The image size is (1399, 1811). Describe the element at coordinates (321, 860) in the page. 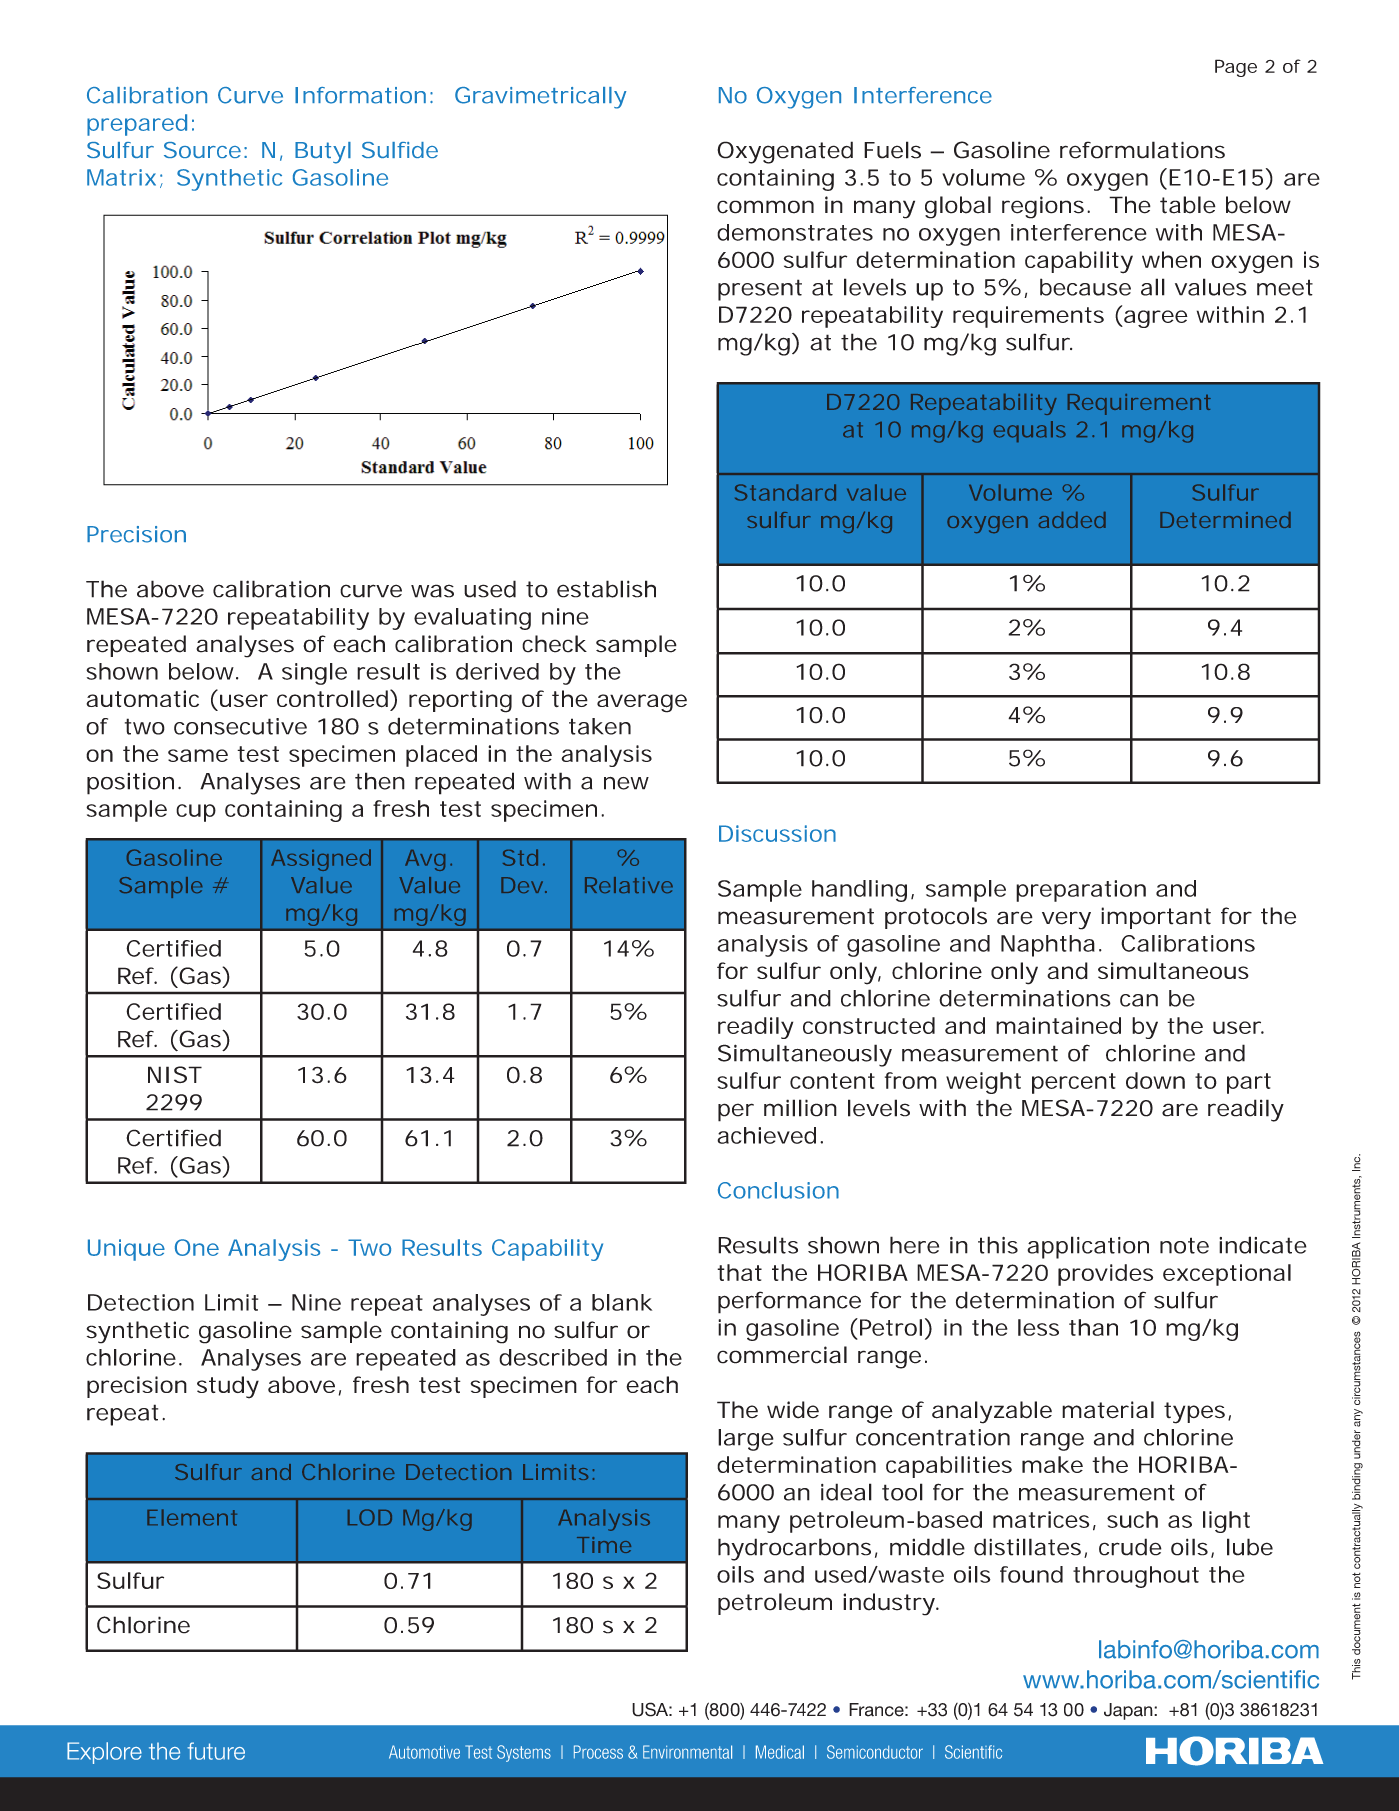

I see `Assigned` at that location.
